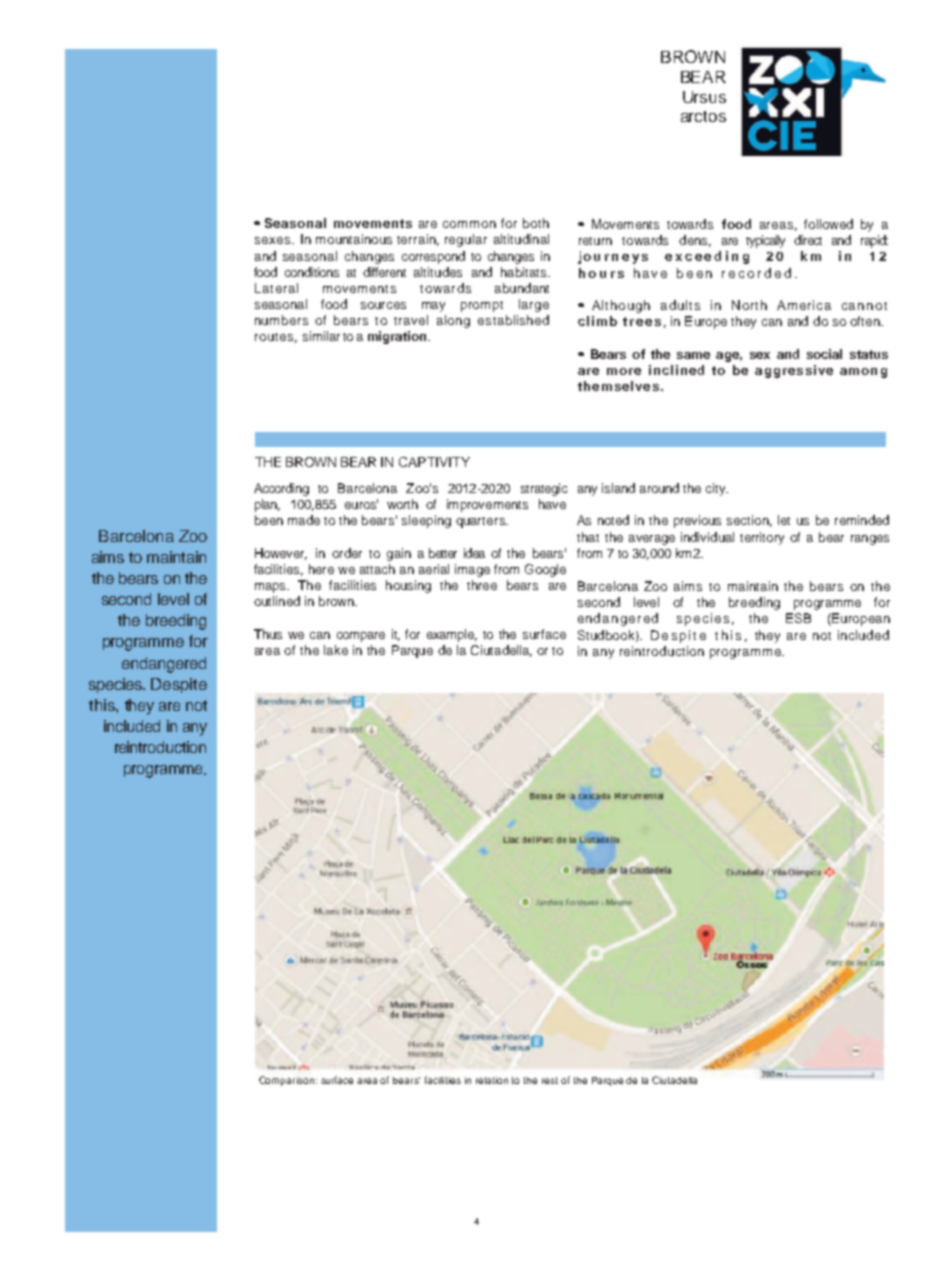 The width and height of the screenshot is (952, 1280). What do you see at coordinates (536, 223) in the screenshot?
I see `both` at bounding box center [536, 223].
